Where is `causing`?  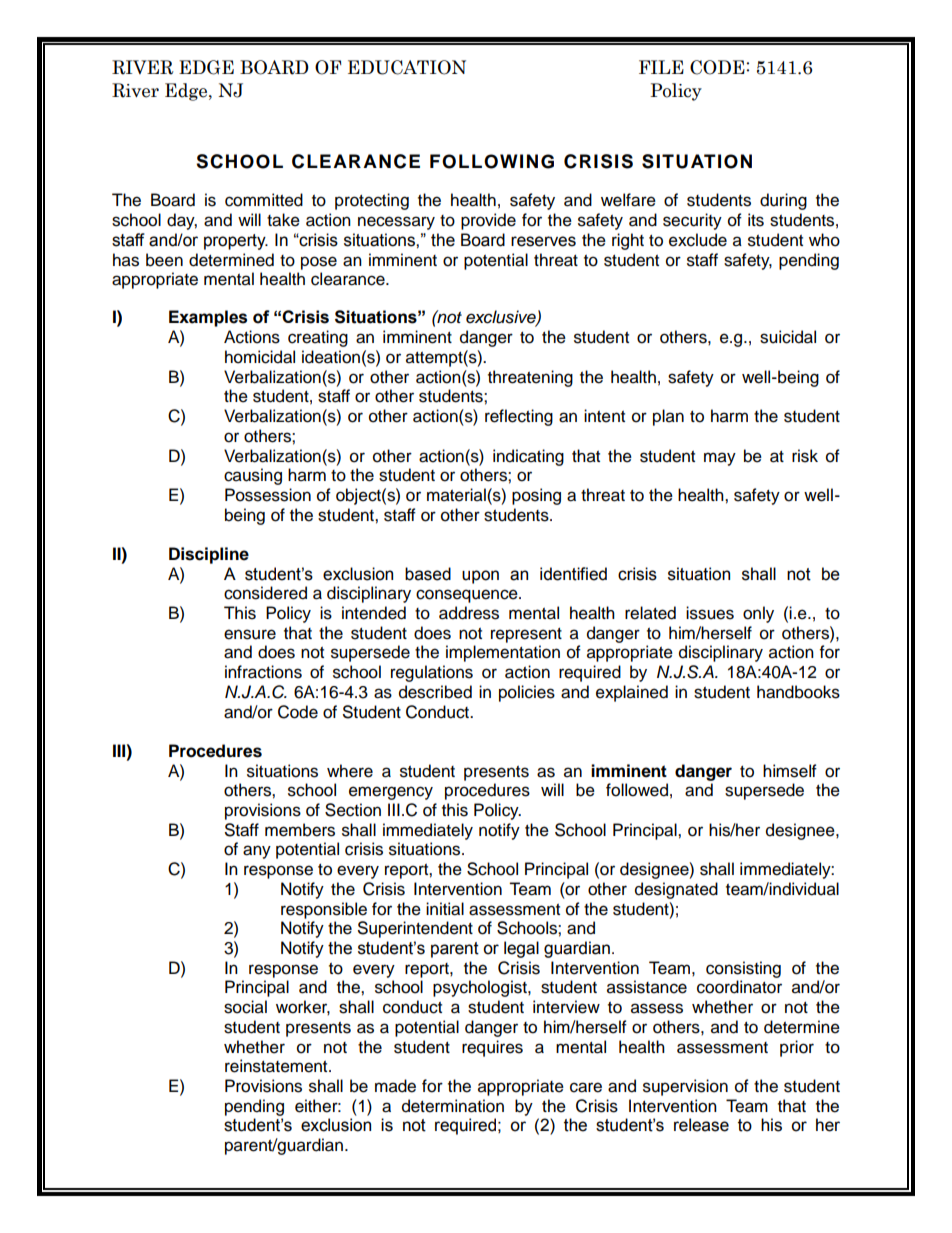 causing is located at coordinates (253, 476).
